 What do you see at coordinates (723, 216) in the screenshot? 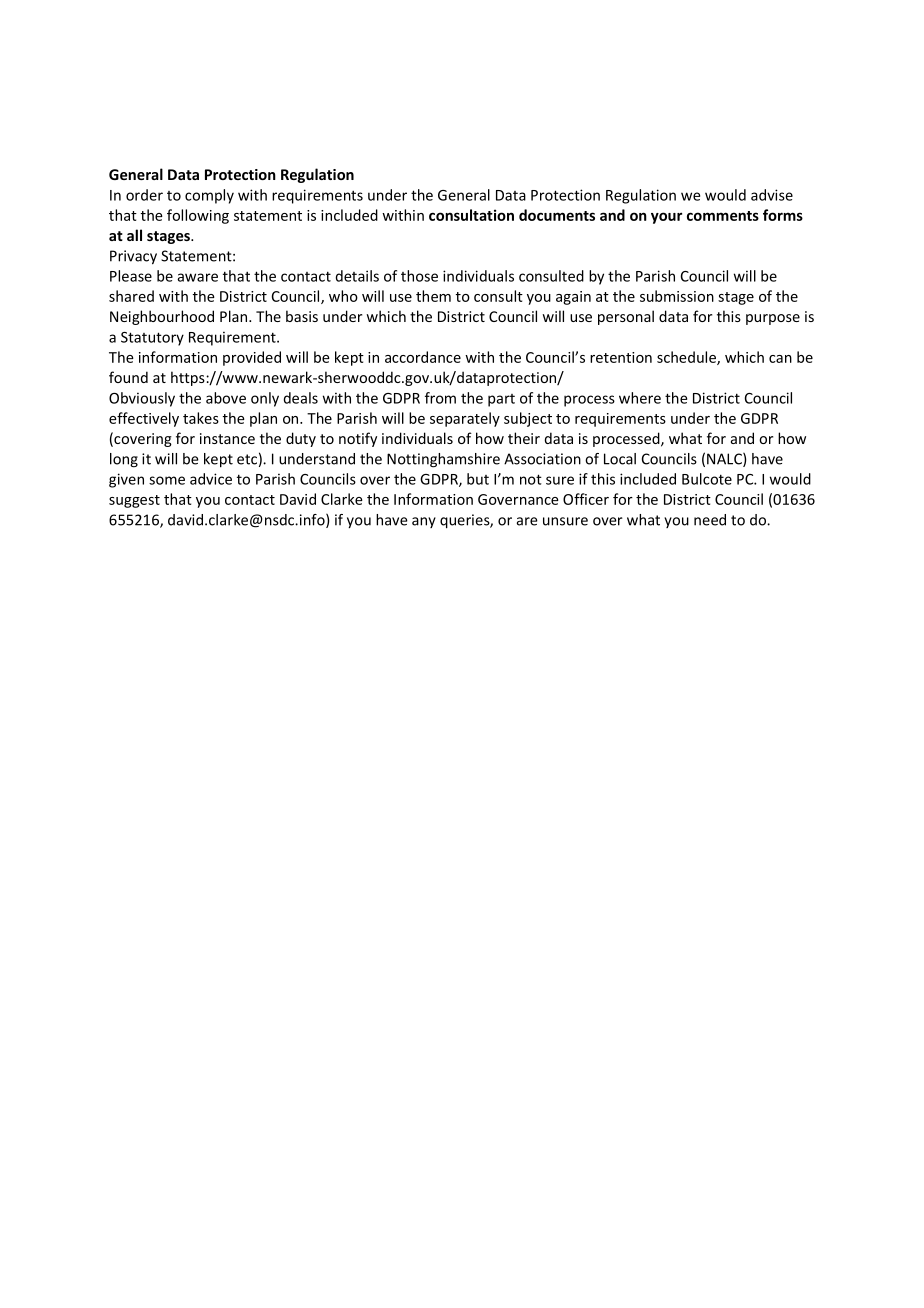
I see `comments` at bounding box center [723, 216].
